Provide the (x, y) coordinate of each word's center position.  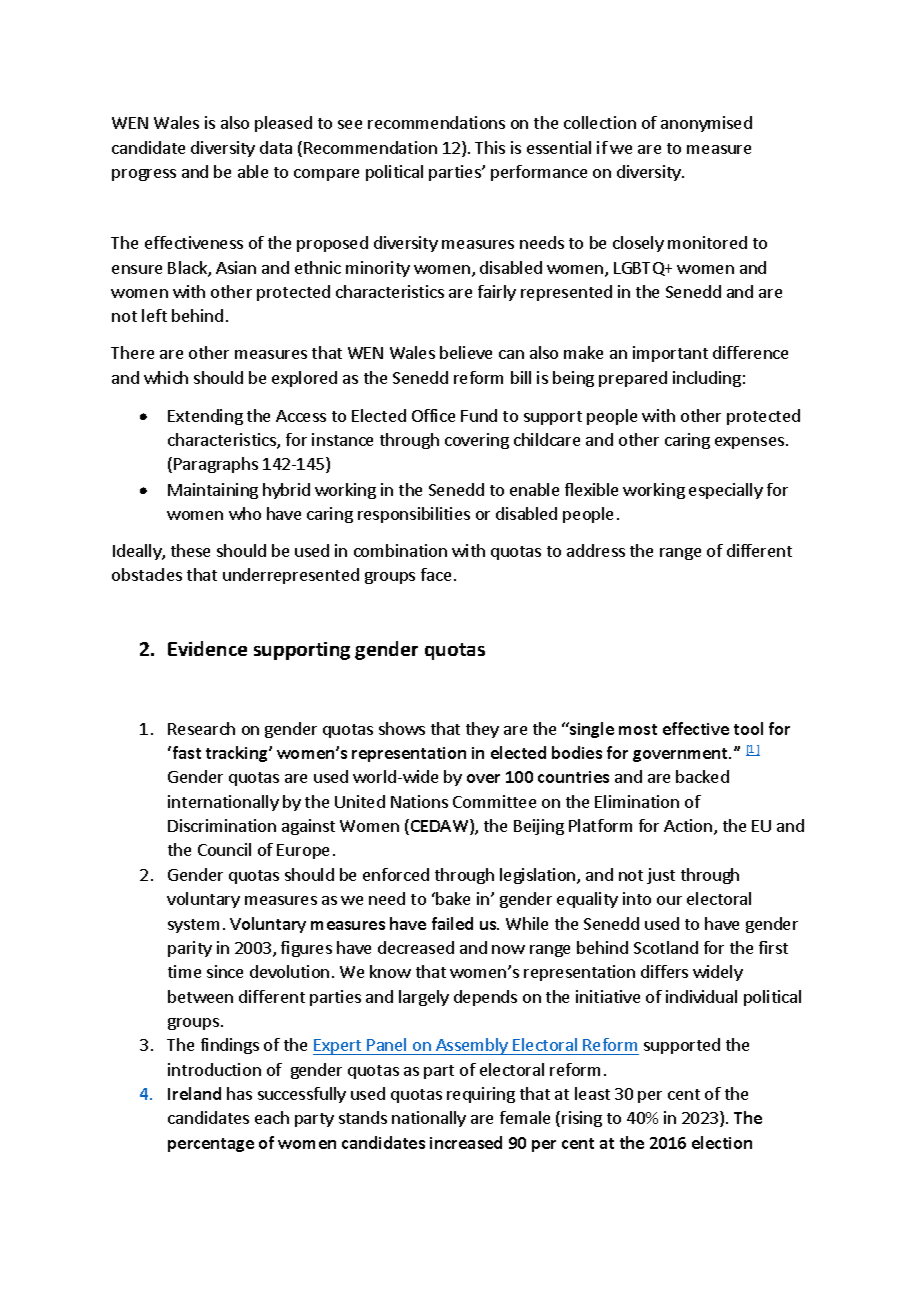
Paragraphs (216, 465)
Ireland (194, 1093)
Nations (419, 801)
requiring (481, 1095)
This (490, 147)
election (722, 1142)
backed (702, 776)
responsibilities (414, 515)
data (276, 147)
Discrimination (222, 825)
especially (726, 491)
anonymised (706, 124)
